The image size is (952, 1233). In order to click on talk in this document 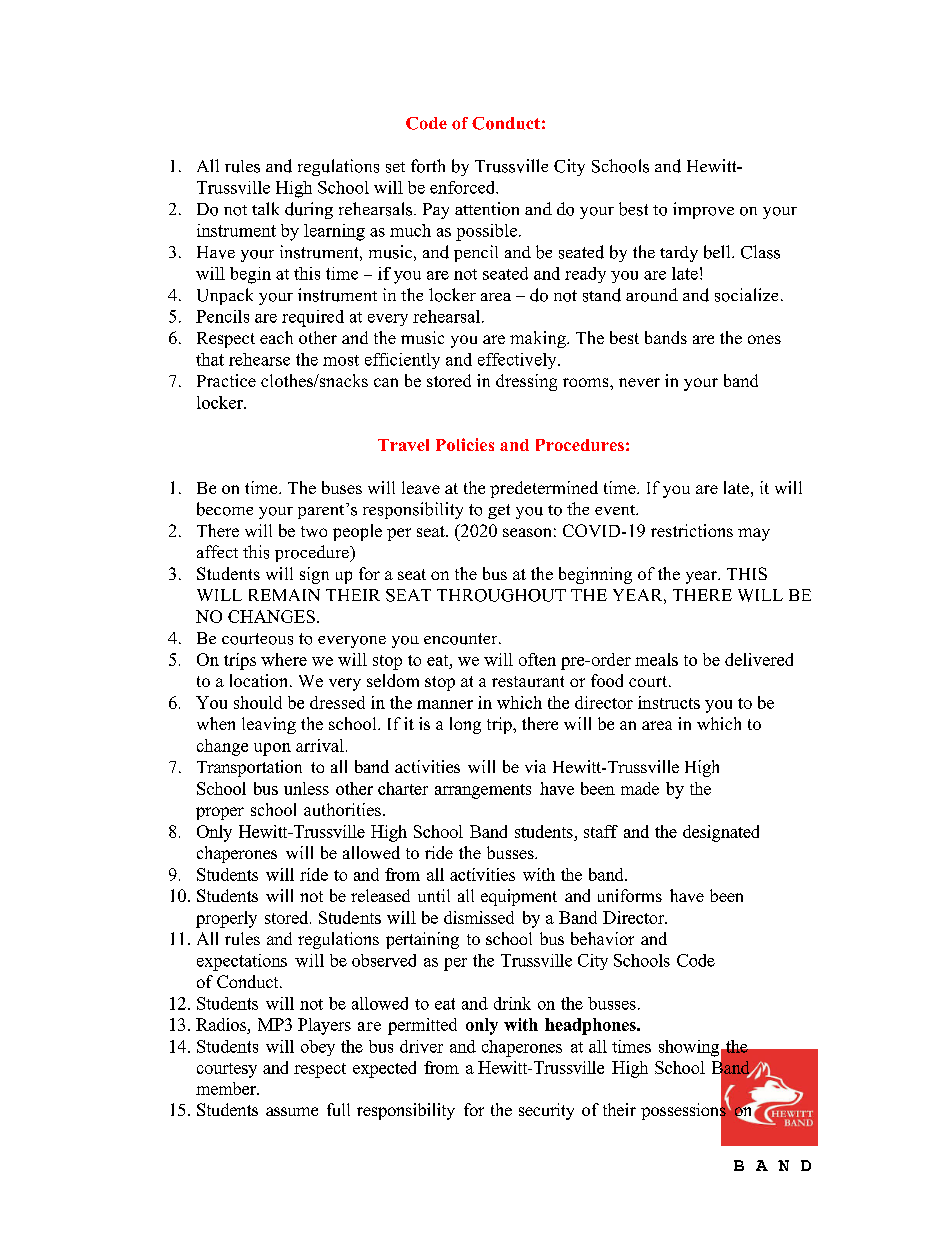, I will do `click(265, 208)`.
